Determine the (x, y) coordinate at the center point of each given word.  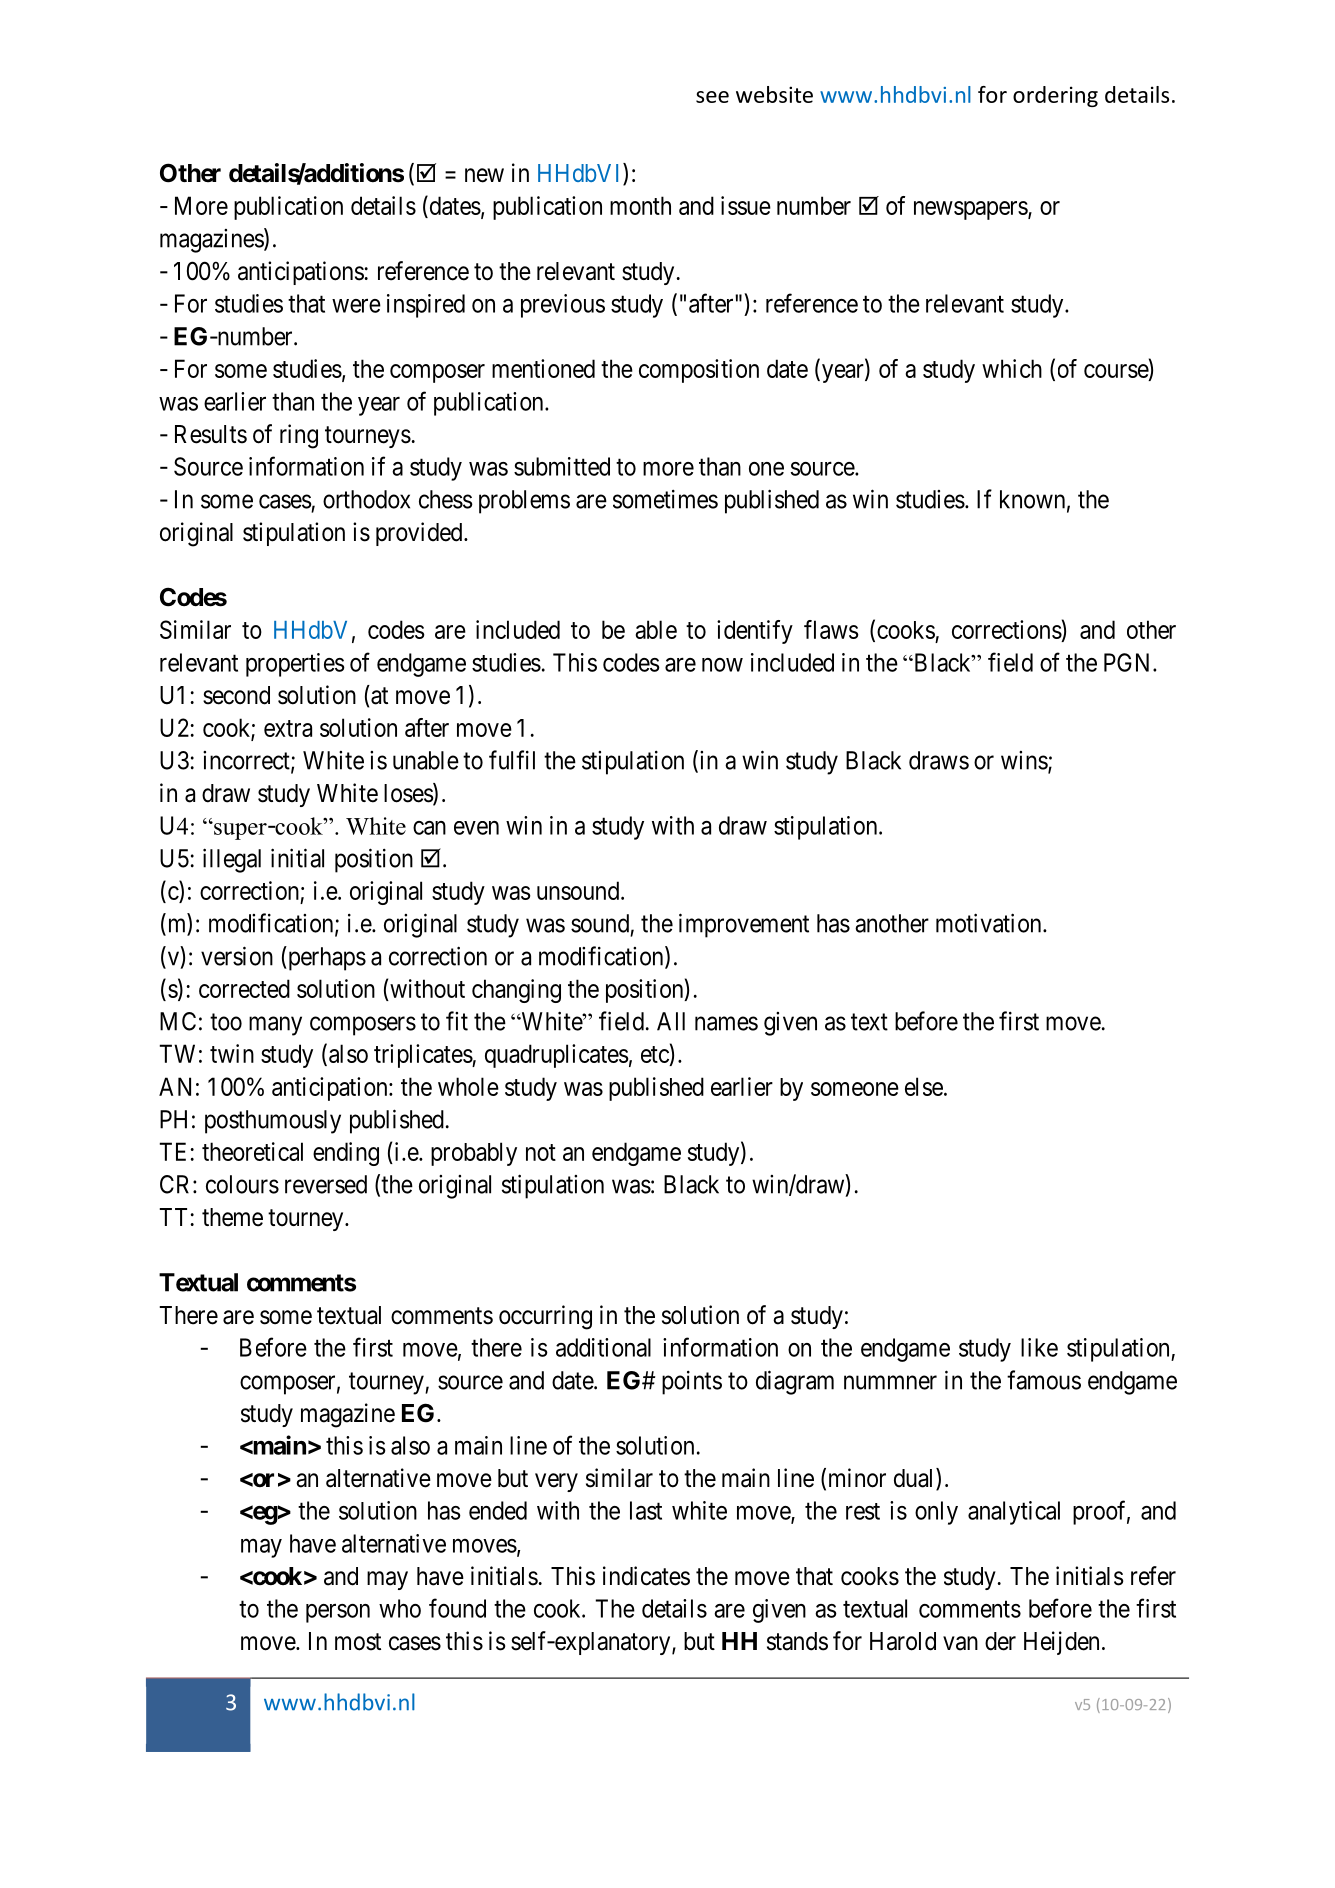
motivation (990, 923)
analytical (1014, 1513)
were (356, 306)
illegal (232, 860)
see (712, 97)
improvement (744, 925)
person (338, 1613)
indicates (646, 1576)
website (774, 94)
